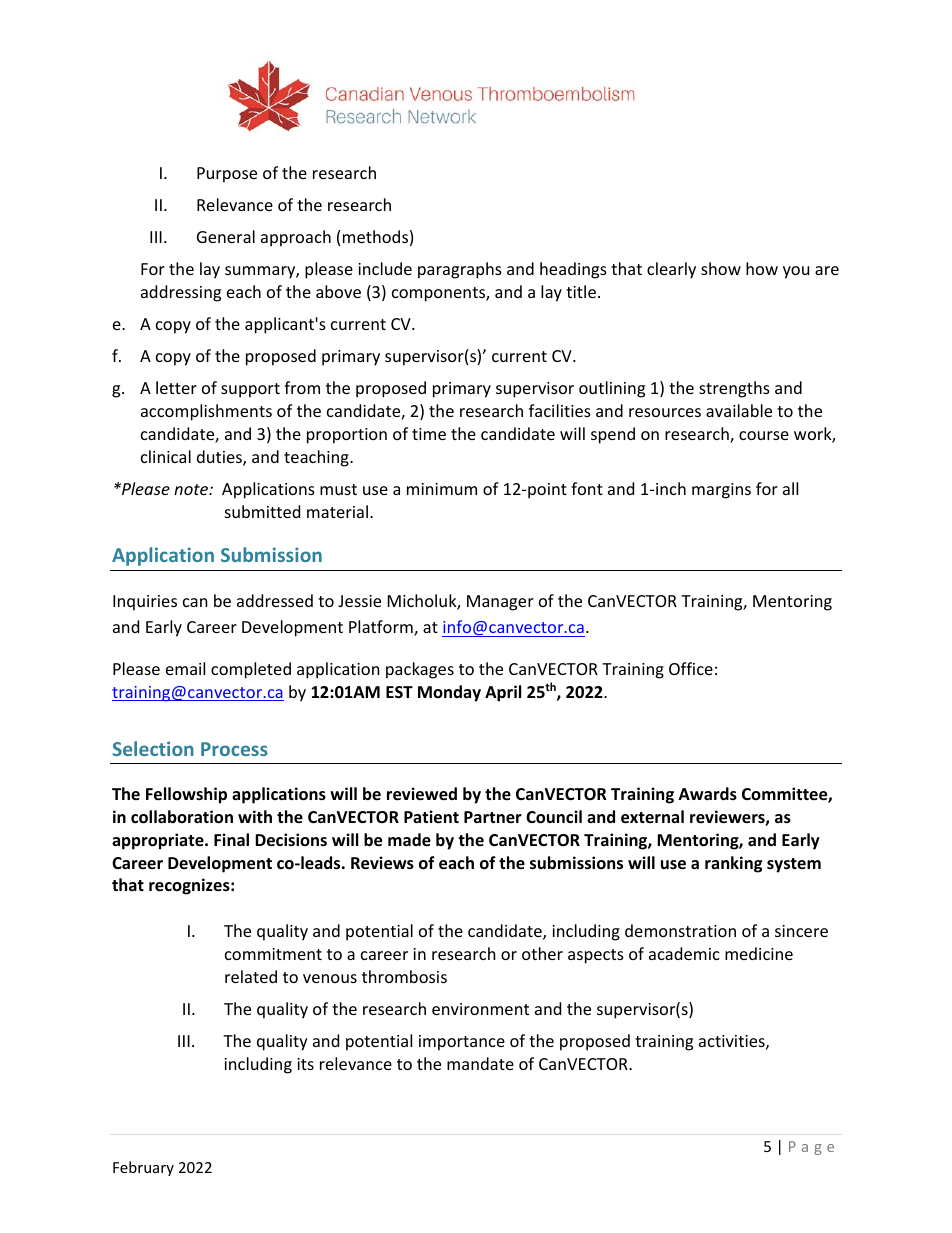 The width and height of the image is (952, 1233). What do you see at coordinates (251, 670) in the image?
I see `completed` at bounding box center [251, 670].
